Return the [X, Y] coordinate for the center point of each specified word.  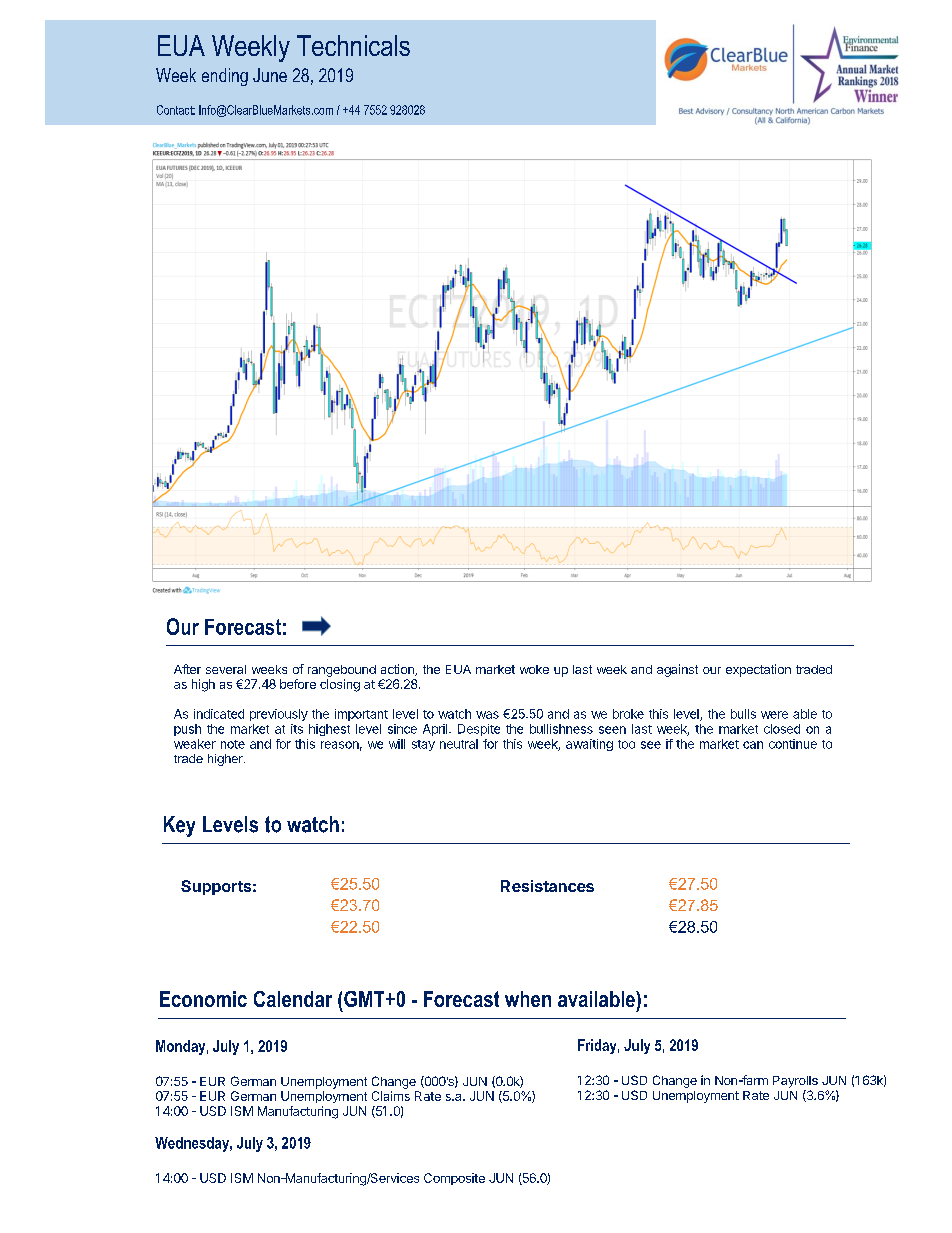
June [270, 75]
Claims [391, 1096]
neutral [459, 744]
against [677, 670]
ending [225, 77]
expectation [758, 670]
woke [534, 669]
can [753, 745]
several [226, 669]
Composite [454, 1179]
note [233, 744]
